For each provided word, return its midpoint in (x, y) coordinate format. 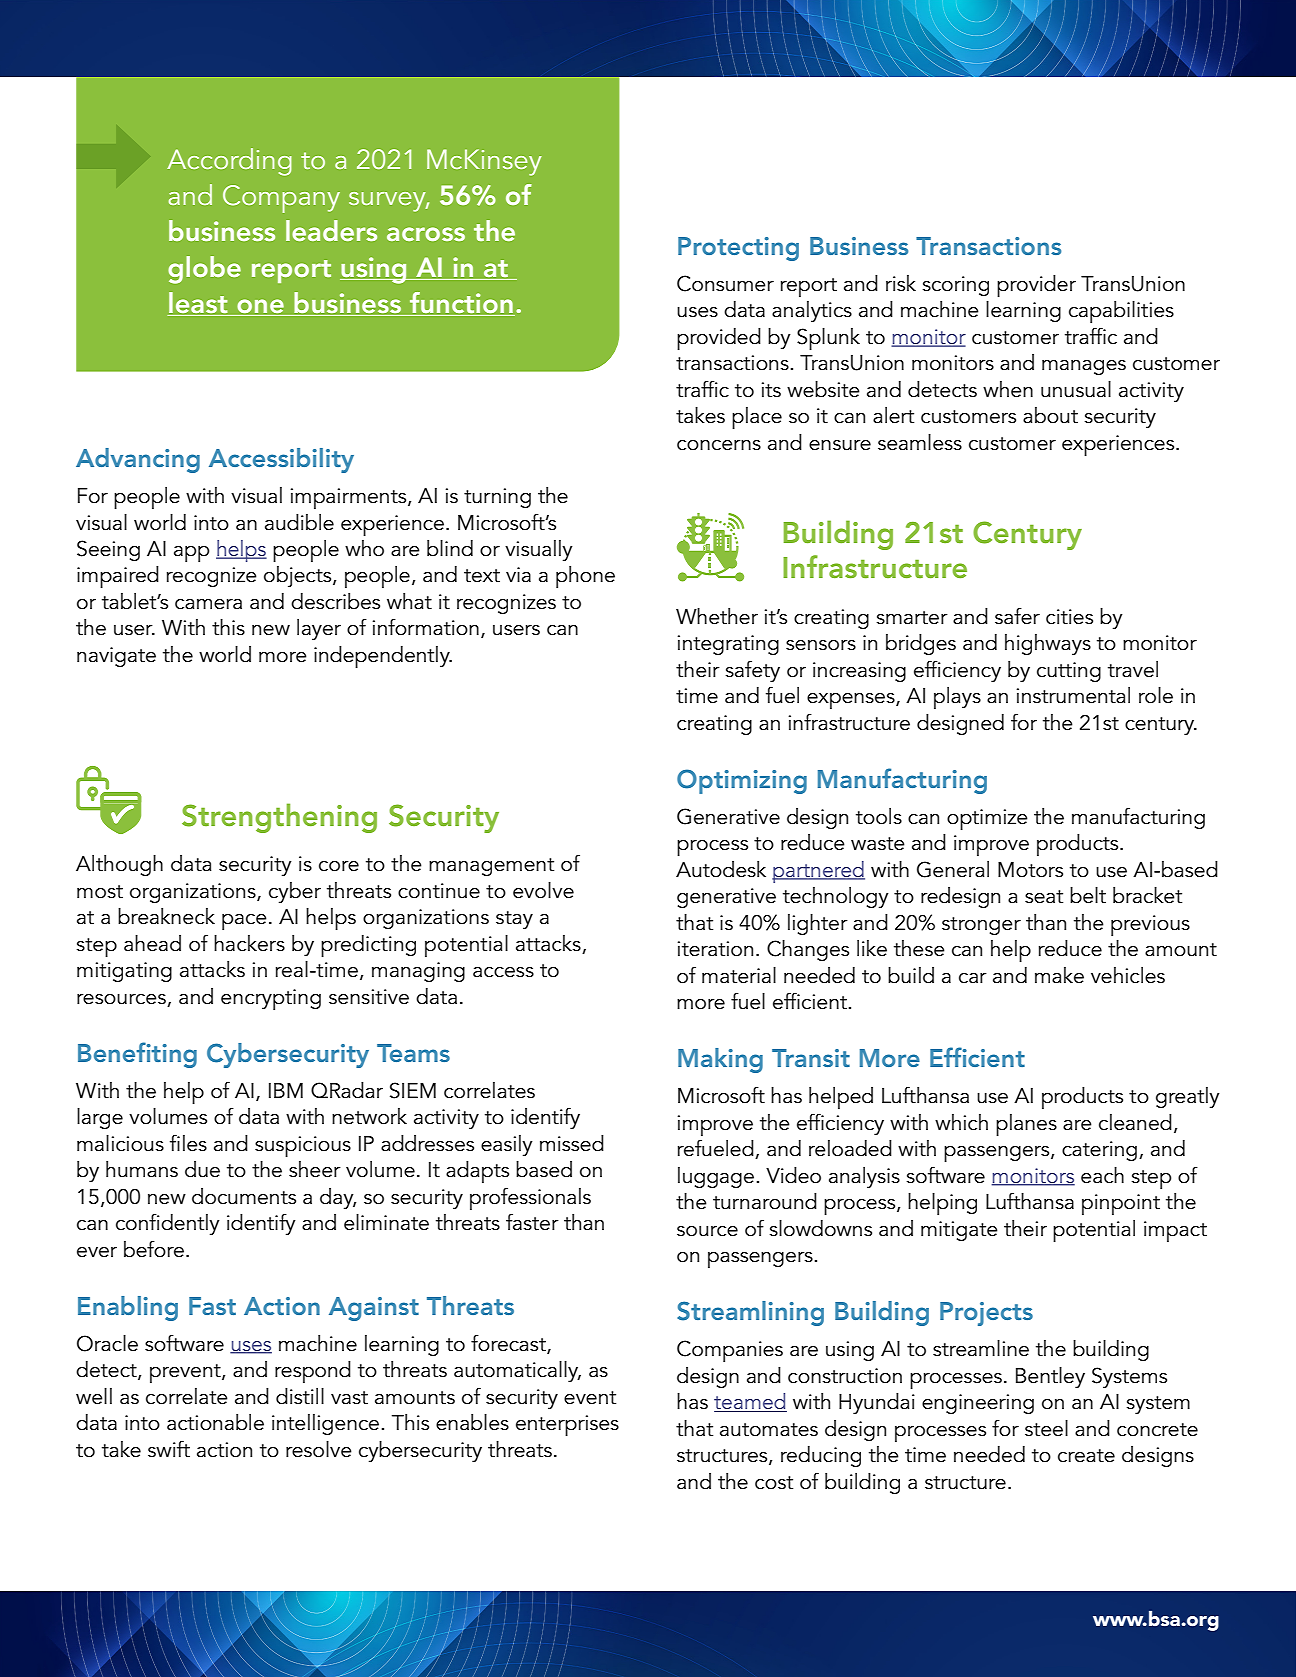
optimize (987, 819)
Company (281, 199)
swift (169, 1449)
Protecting (738, 249)
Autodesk (721, 869)
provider (1036, 286)
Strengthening (279, 818)
